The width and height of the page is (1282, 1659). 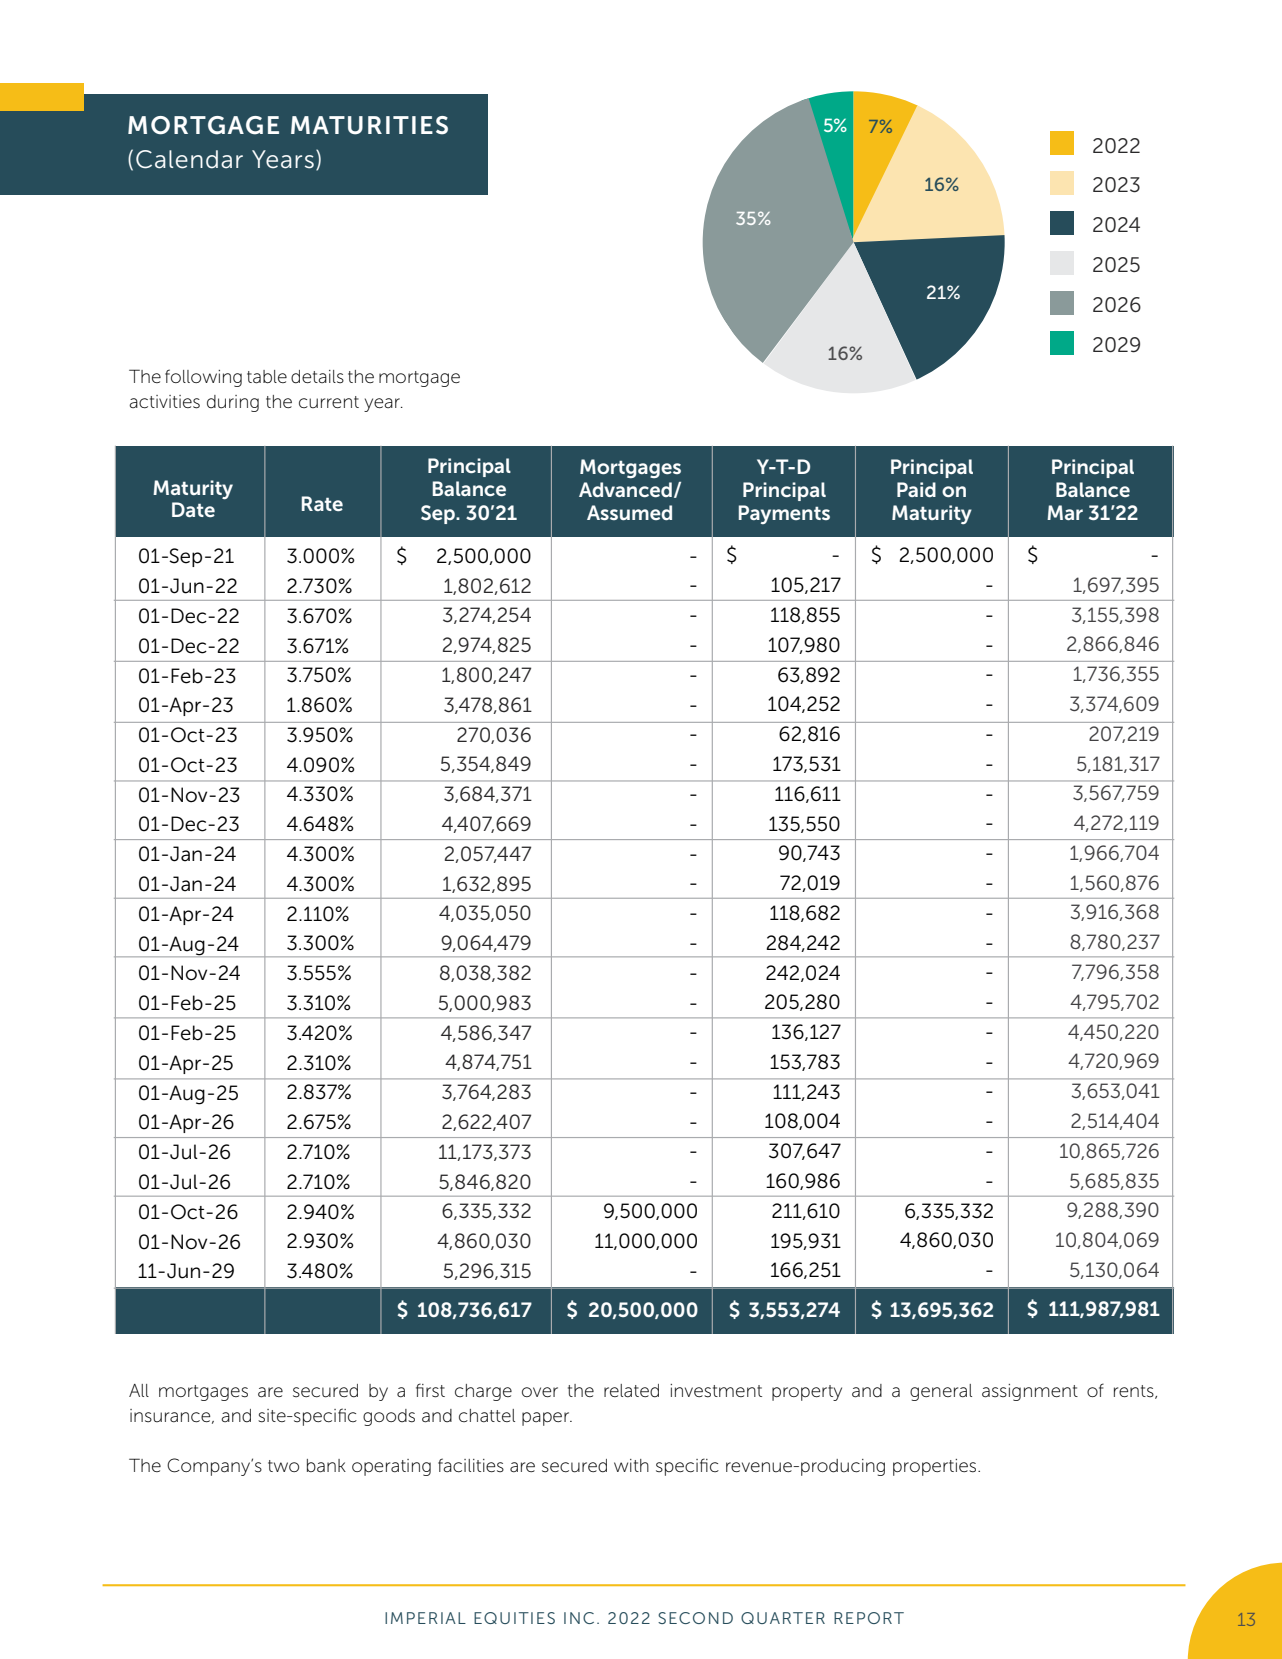 I want to click on assignment, so click(x=1030, y=1392).
